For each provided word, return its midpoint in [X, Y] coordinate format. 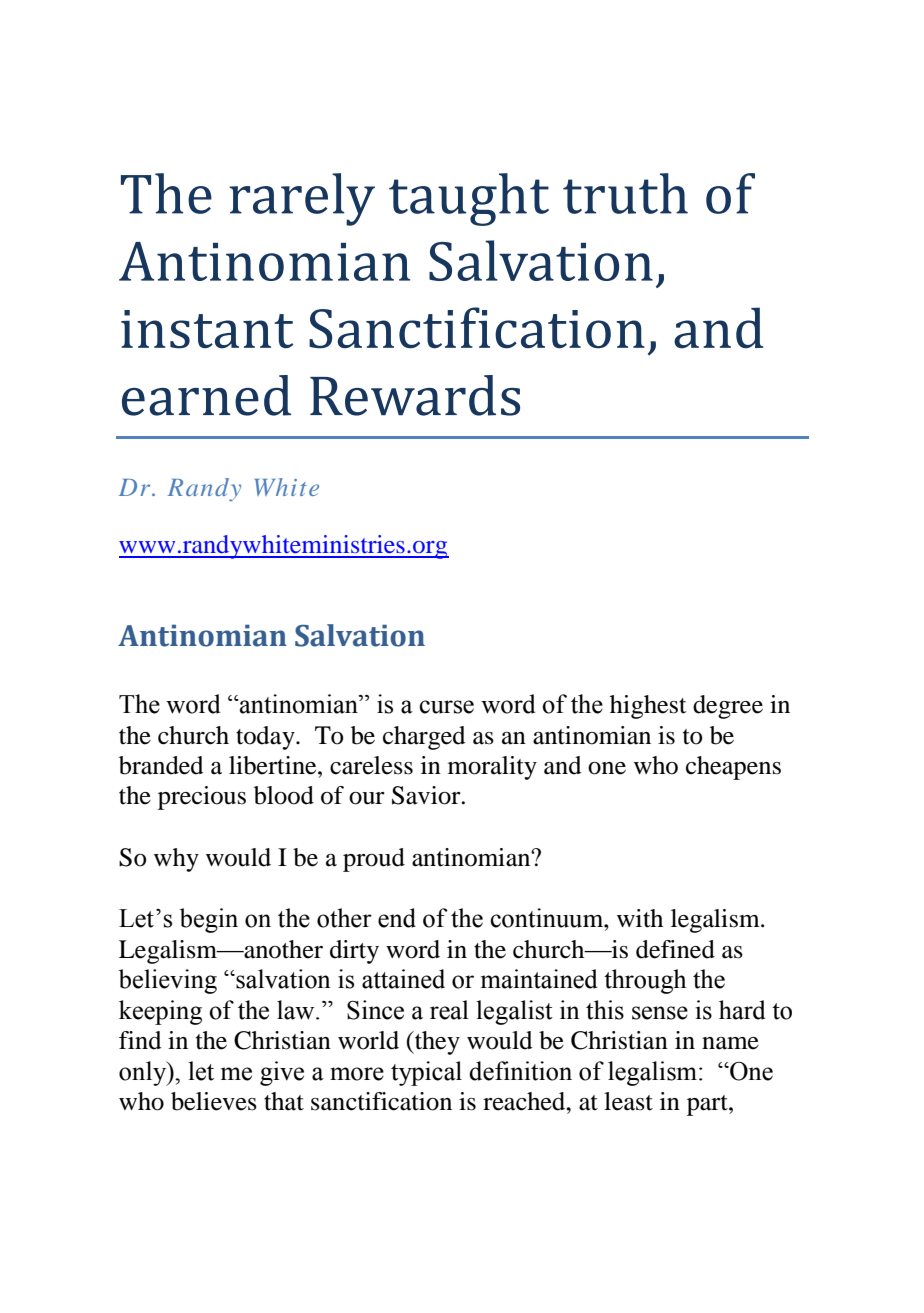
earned [206, 395]
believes [214, 1101]
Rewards [415, 395]
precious [202, 798]
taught [469, 199]
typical [426, 1073]
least [628, 1101]
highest [648, 707]
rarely [302, 199]
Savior [427, 795]
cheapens [733, 768]
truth [625, 193]
